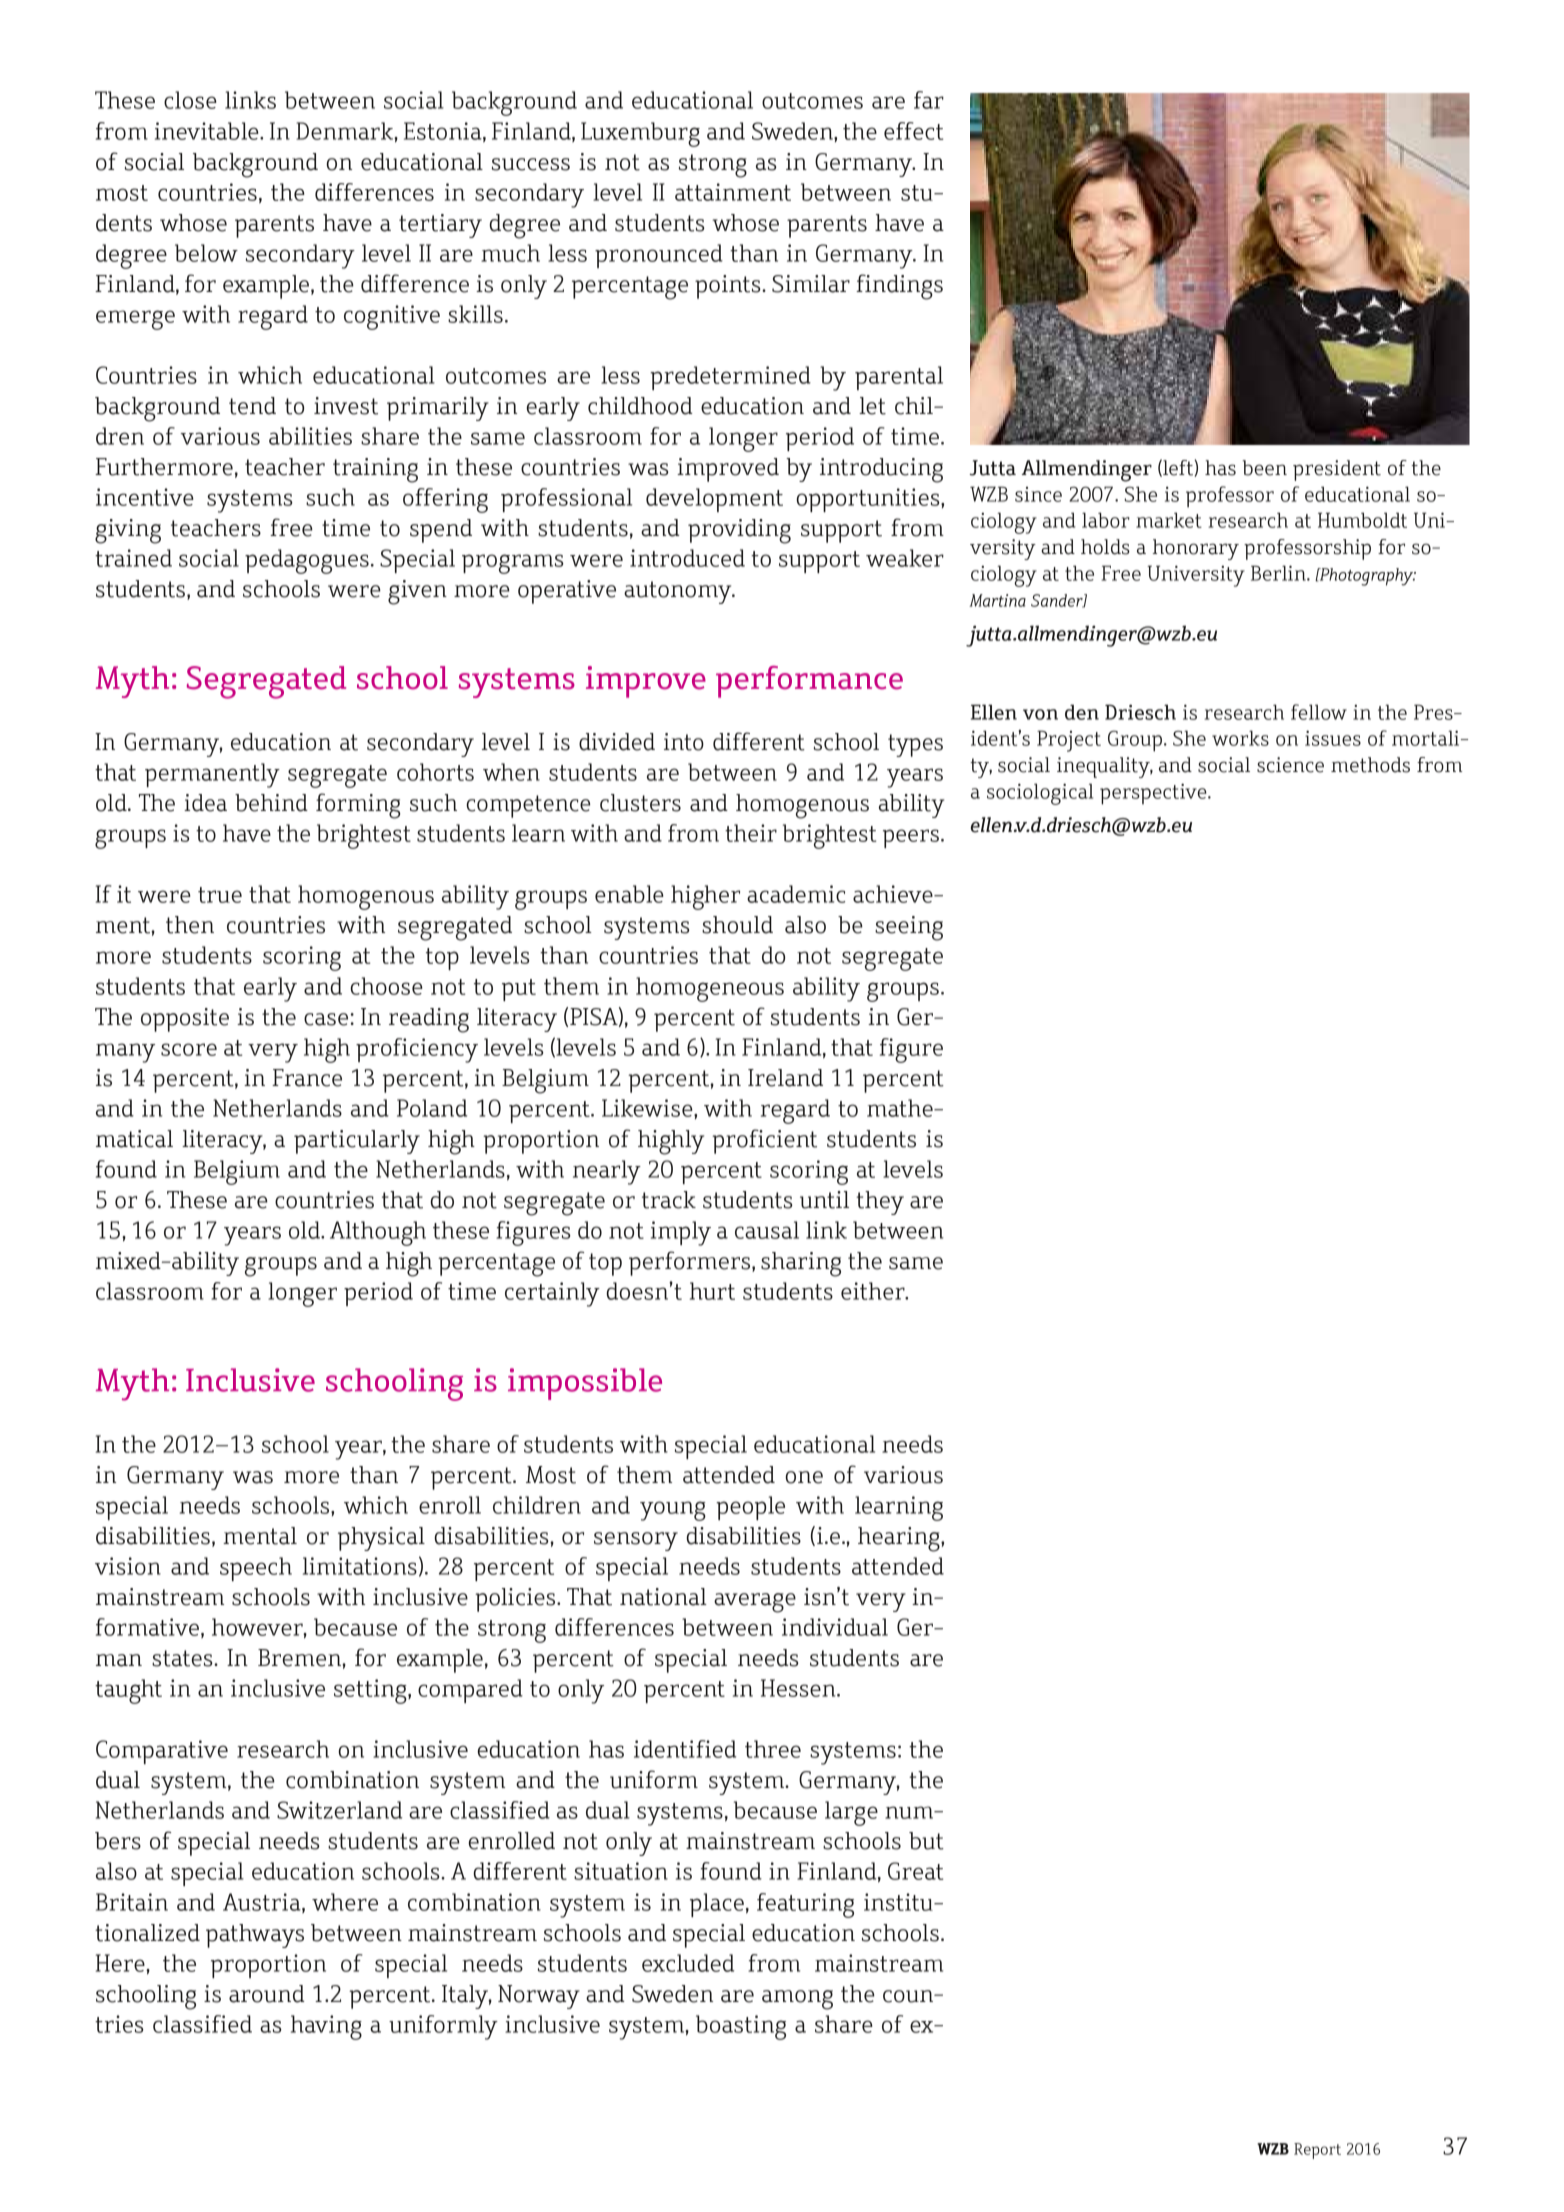 The height and width of the image is (2212, 1564). Describe the element at coordinates (1154, 794) in the image. I see `perspective` at that location.
